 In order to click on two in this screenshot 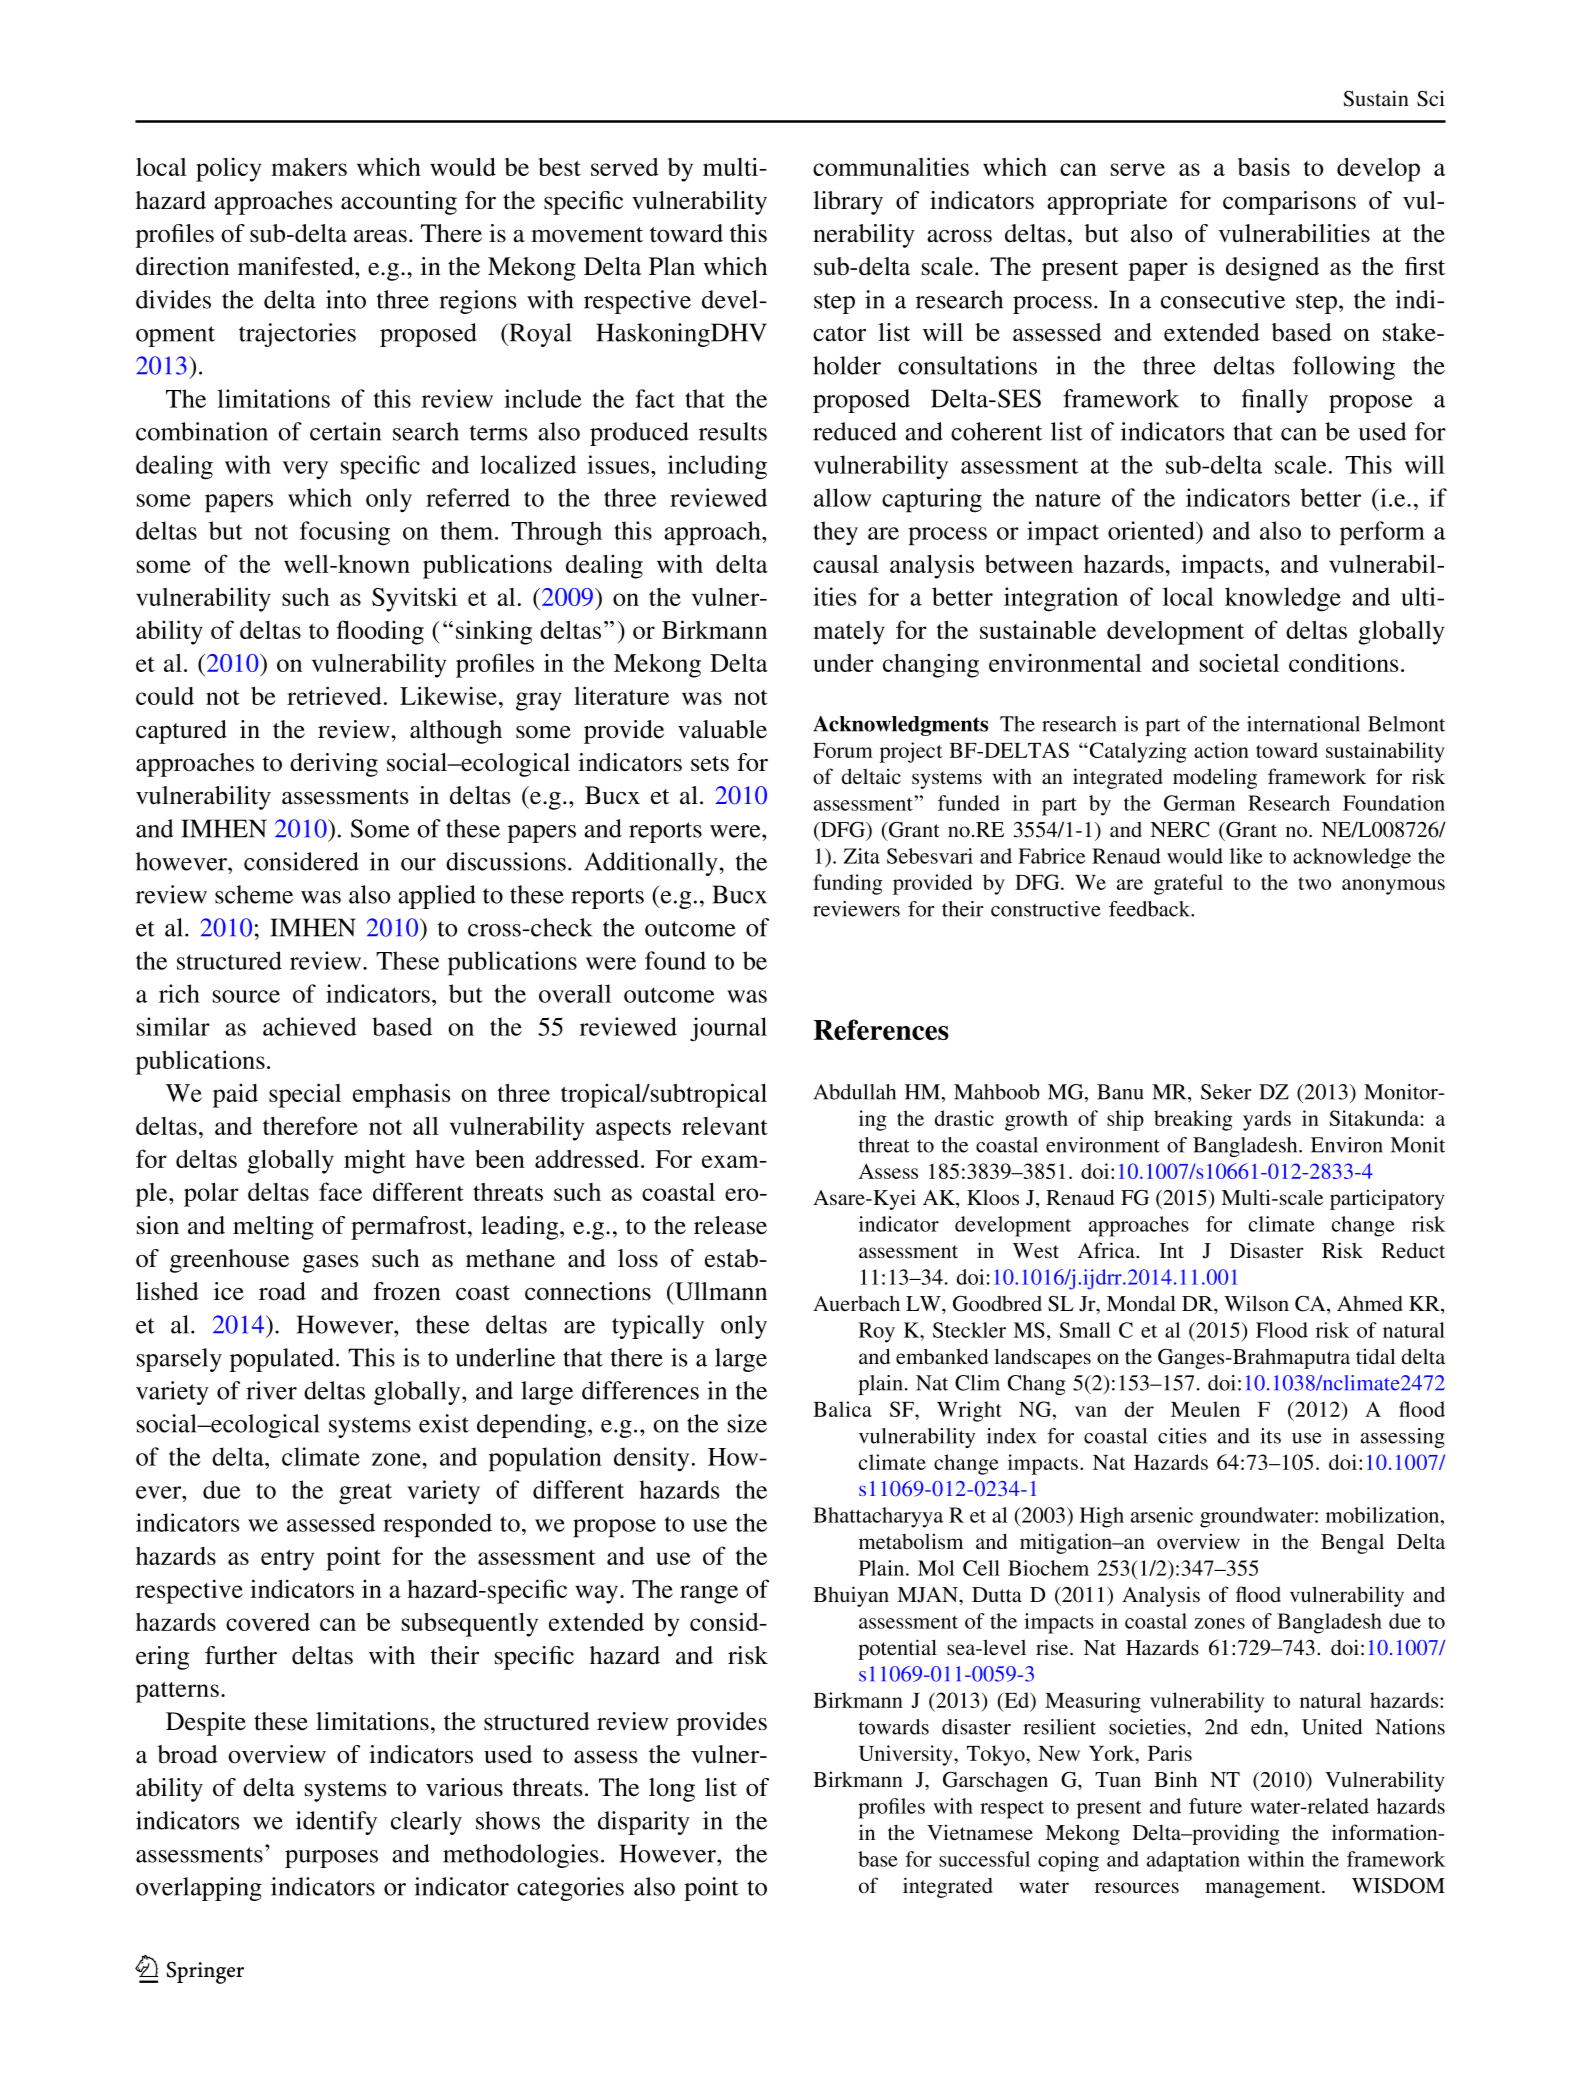, I will do `click(1314, 883)`.
